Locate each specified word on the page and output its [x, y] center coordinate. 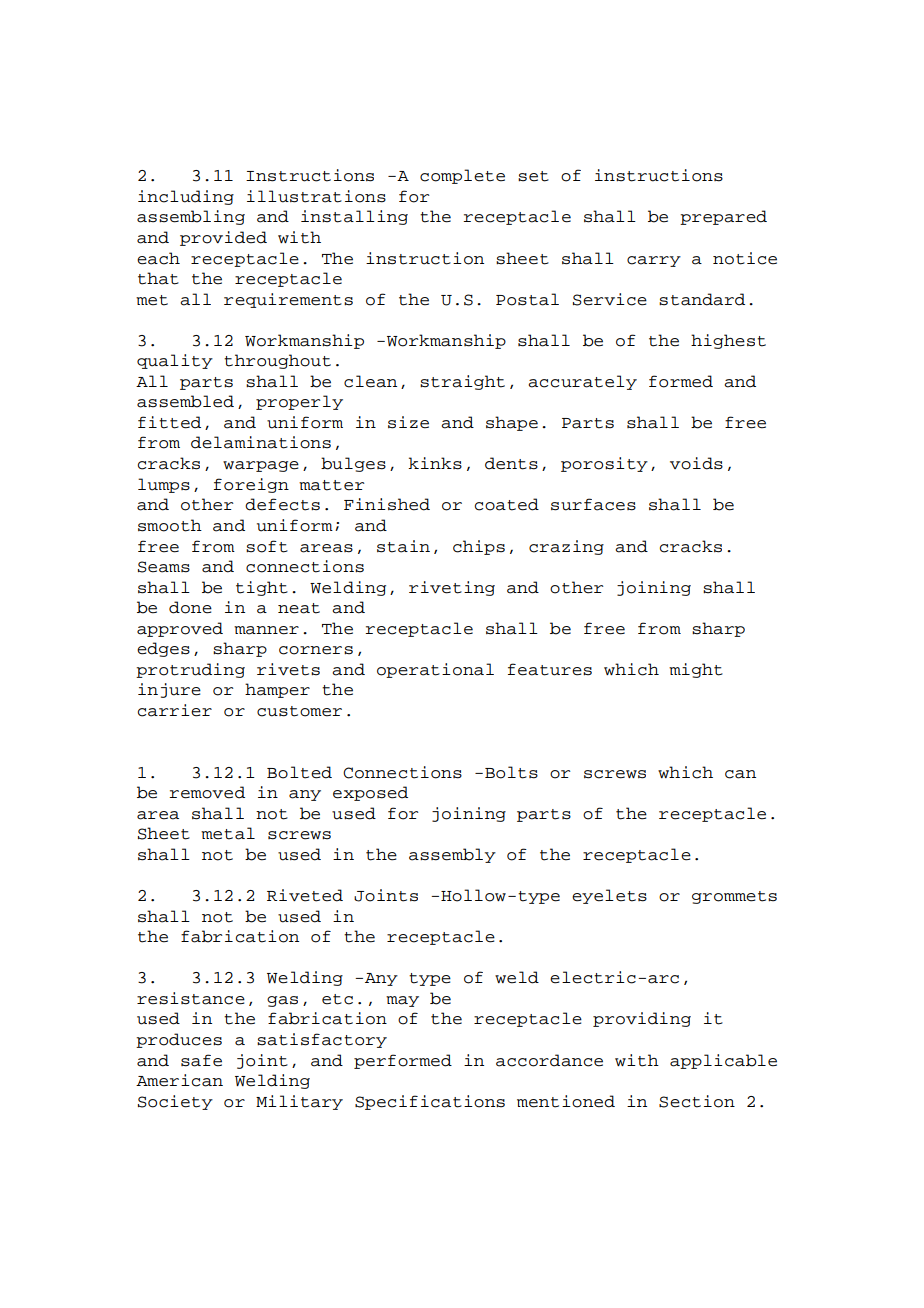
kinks [435, 463]
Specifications [430, 1102]
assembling [191, 217]
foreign [251, 485]
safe [201, 1060]
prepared [723, 217]
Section [697, 1101]
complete [462, 176]
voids [696, 463]
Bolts [511, 772]
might [696, 670]
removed [207, 792]
